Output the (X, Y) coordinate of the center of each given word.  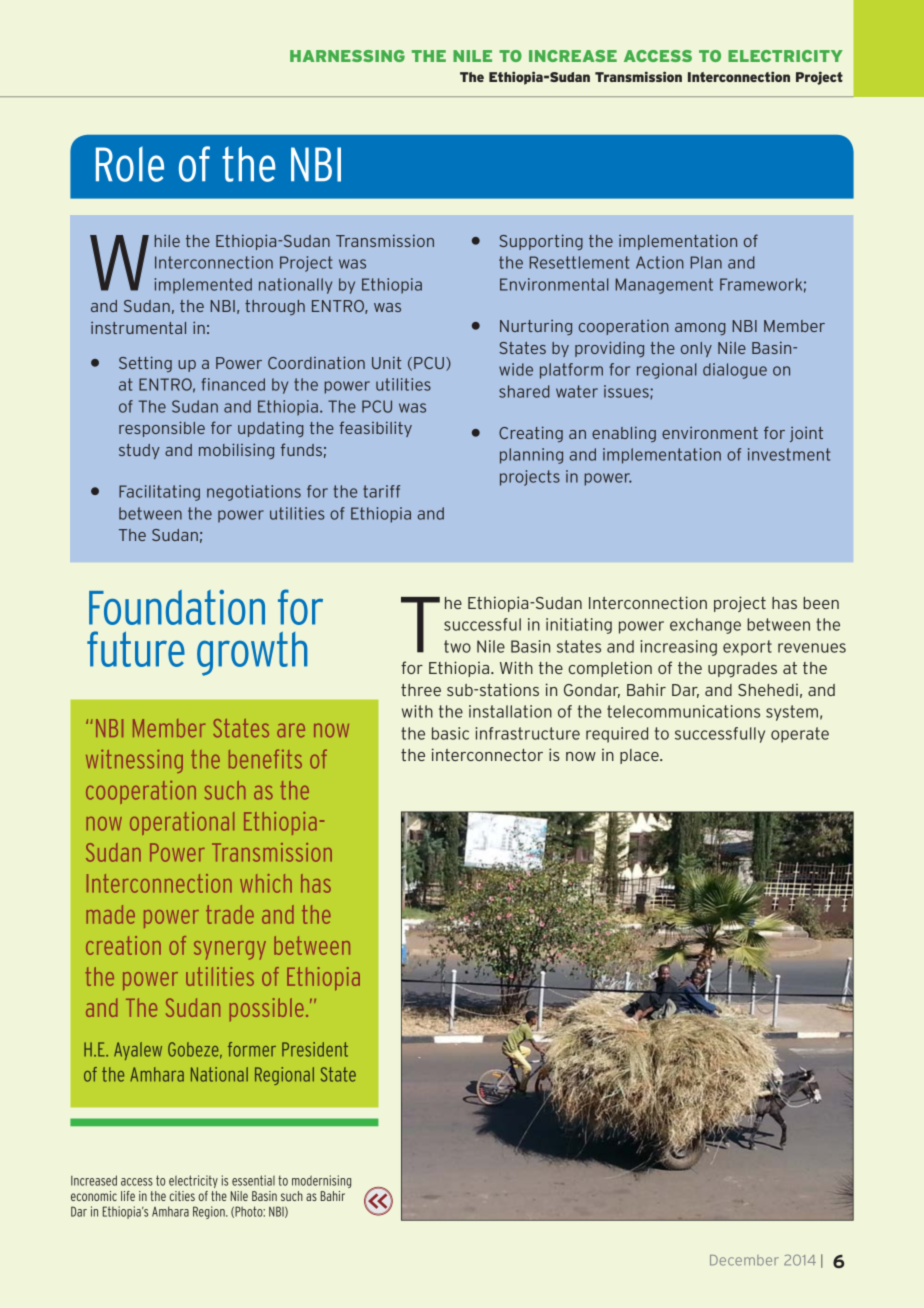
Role (130, 164)
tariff (381, 491)
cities (182, 1196)
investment (789, 454)
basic (450, 733)
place (640, 756)
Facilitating (159, 493)
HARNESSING (347, 56)
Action (660, 262)
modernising (321, 1181)
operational (182, 823)
